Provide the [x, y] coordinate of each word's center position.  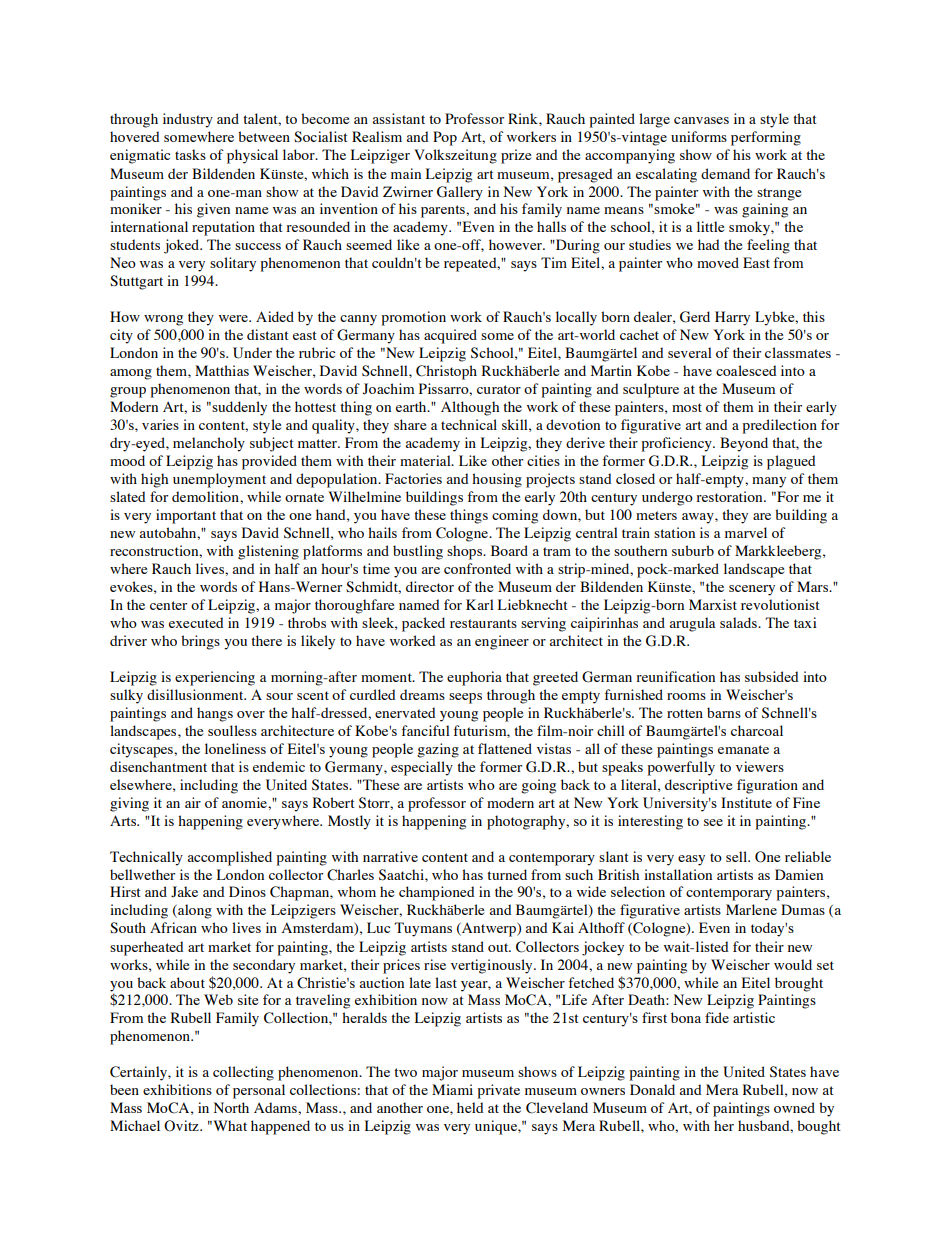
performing [766, 138]
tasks [190, 154]
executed [196, 622]
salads [739, 622]
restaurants [483, 623]
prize [516, 156]
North [231, 1107]
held [470, 1107]
